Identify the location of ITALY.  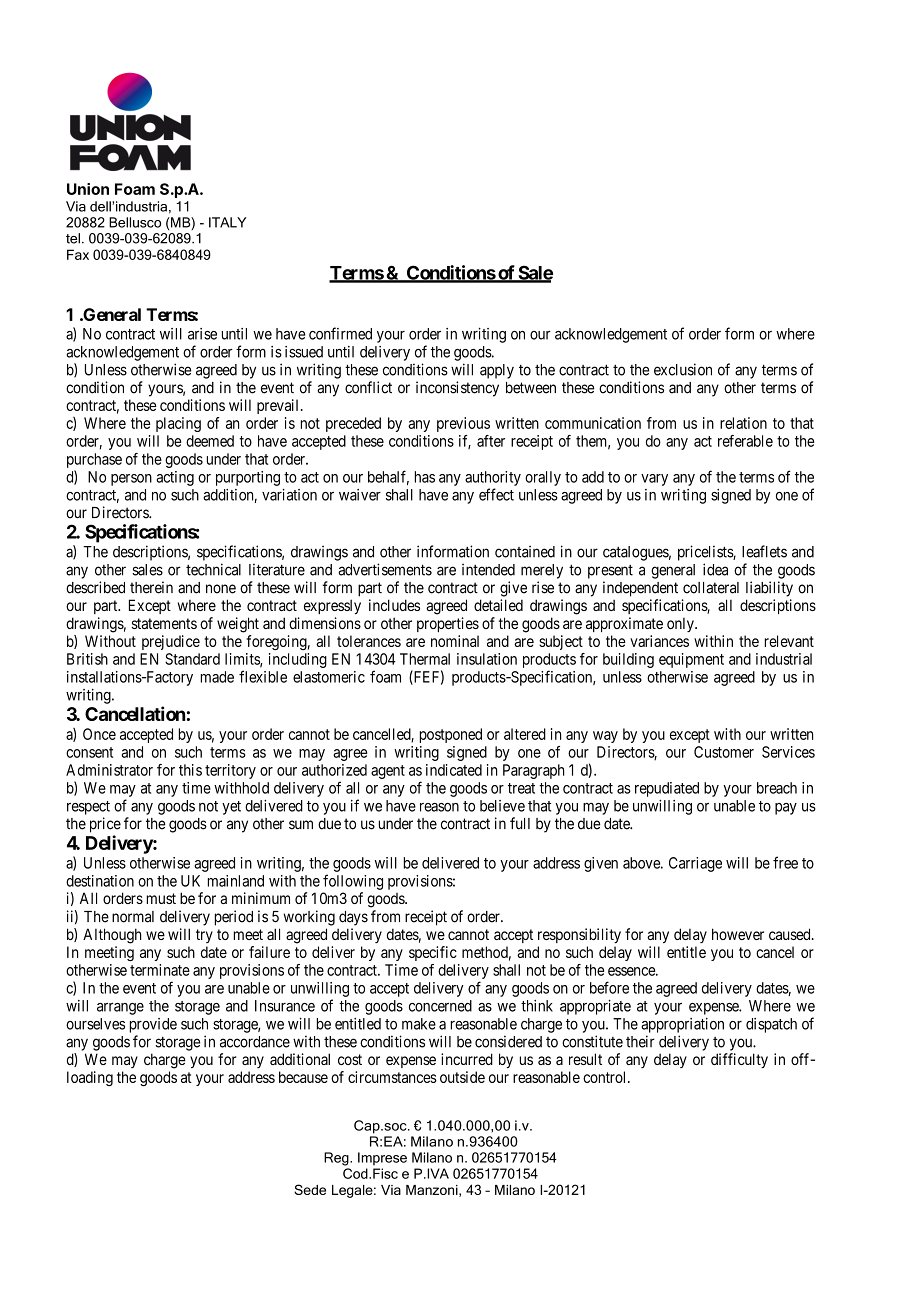
(227, 222).
